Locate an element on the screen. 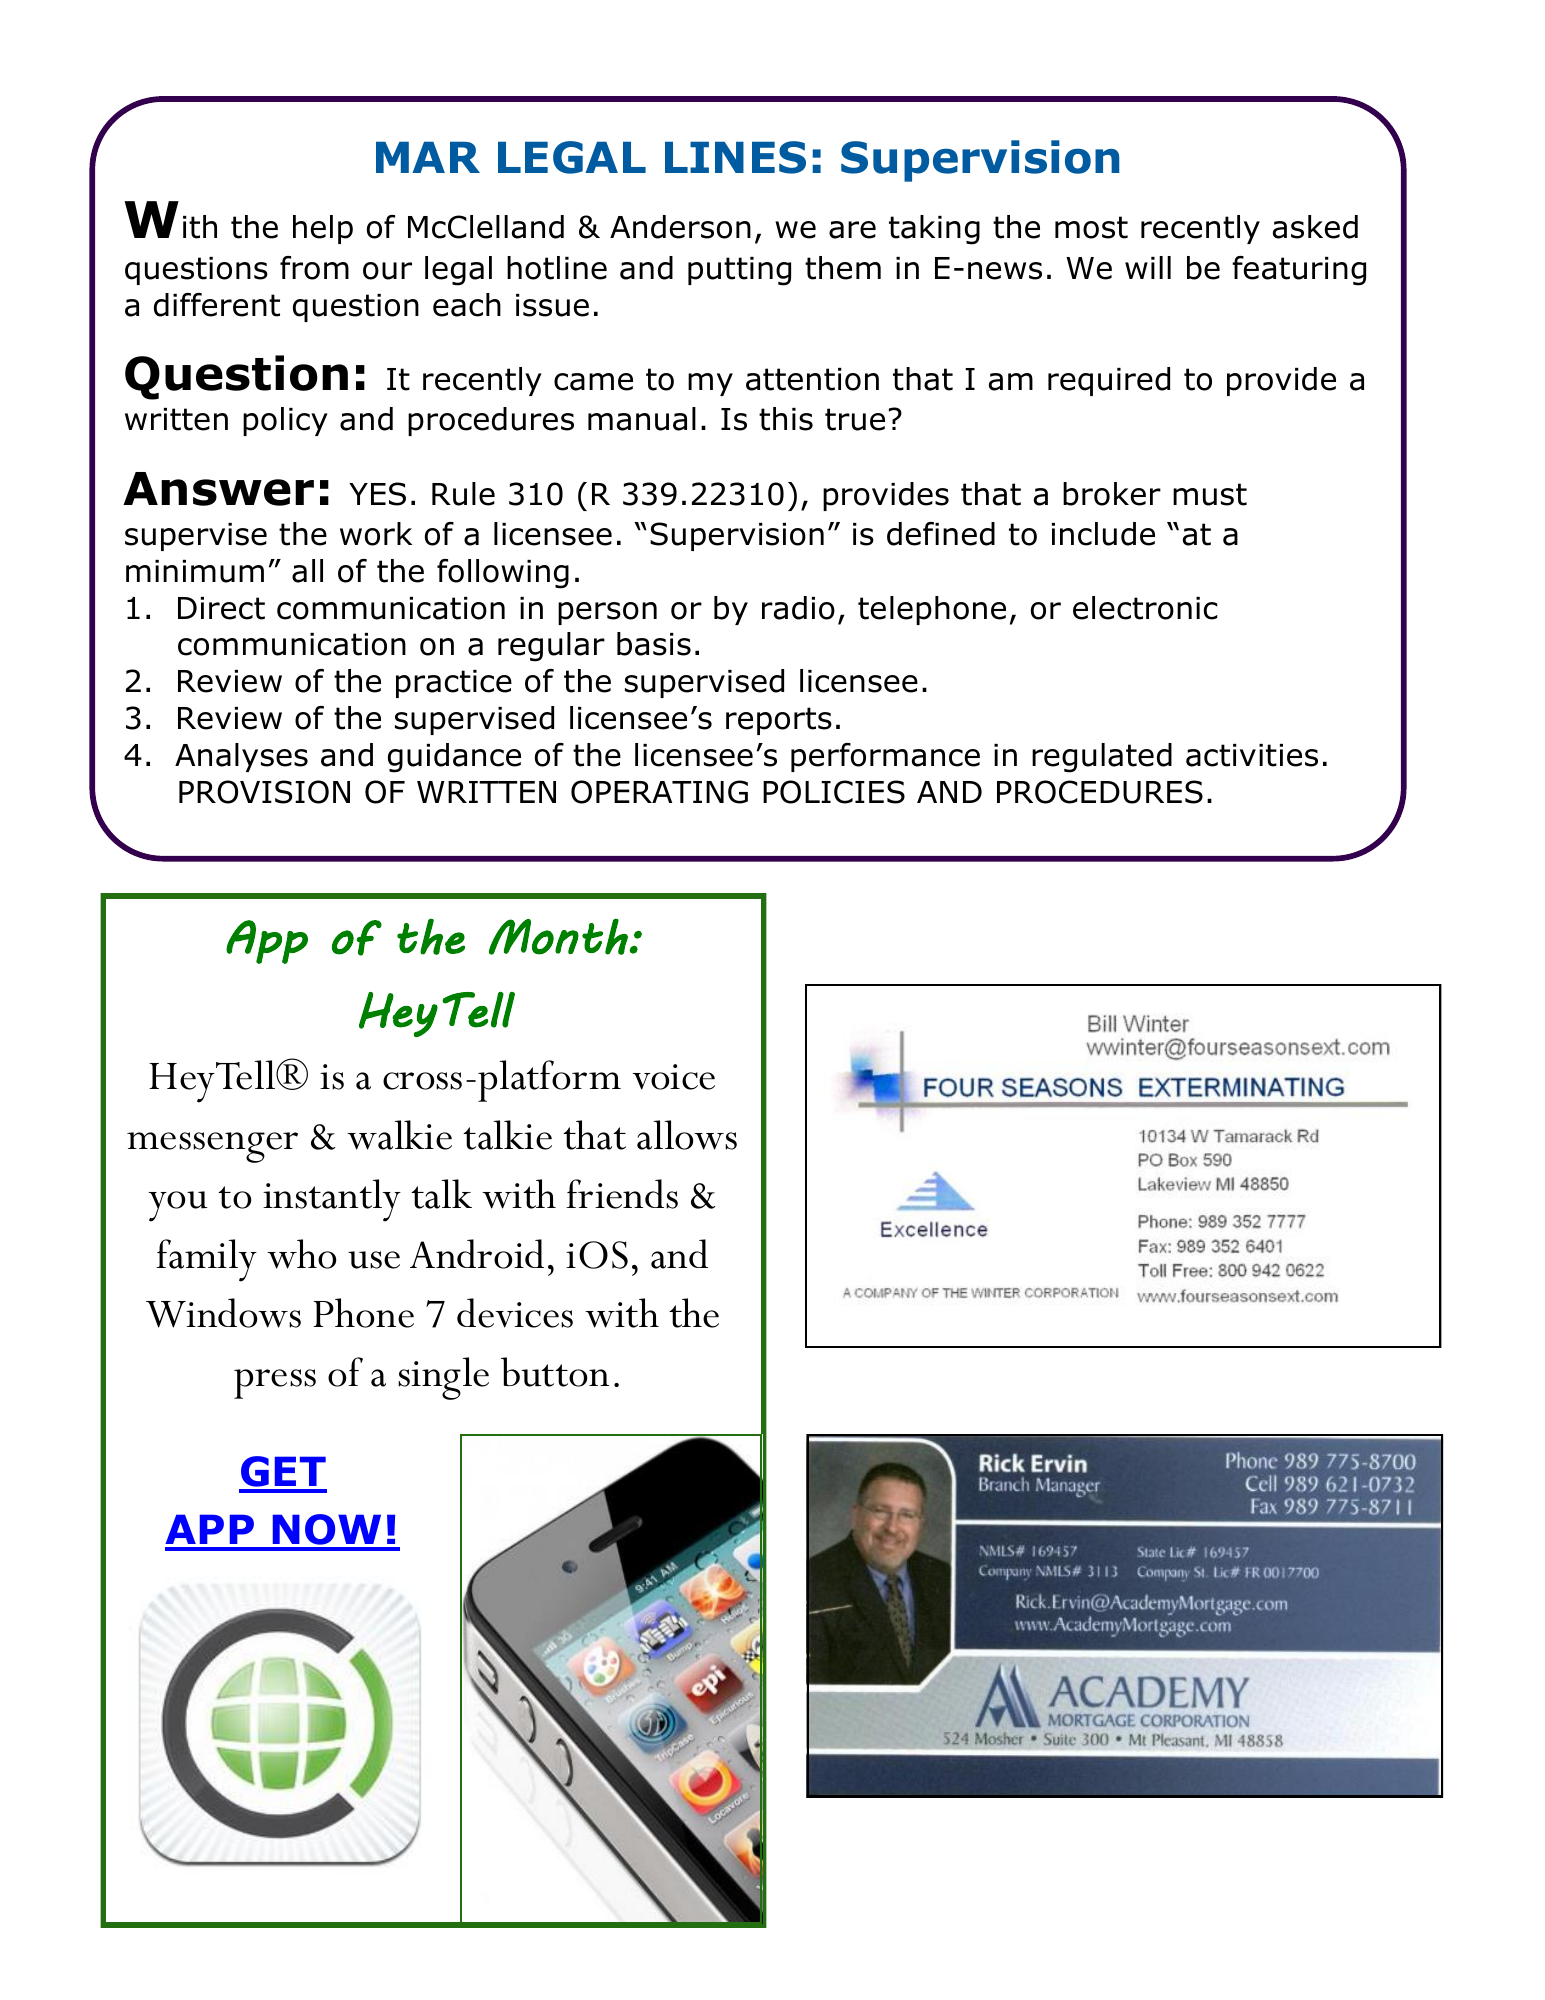  voice is located at coordinates (673, 1077).
